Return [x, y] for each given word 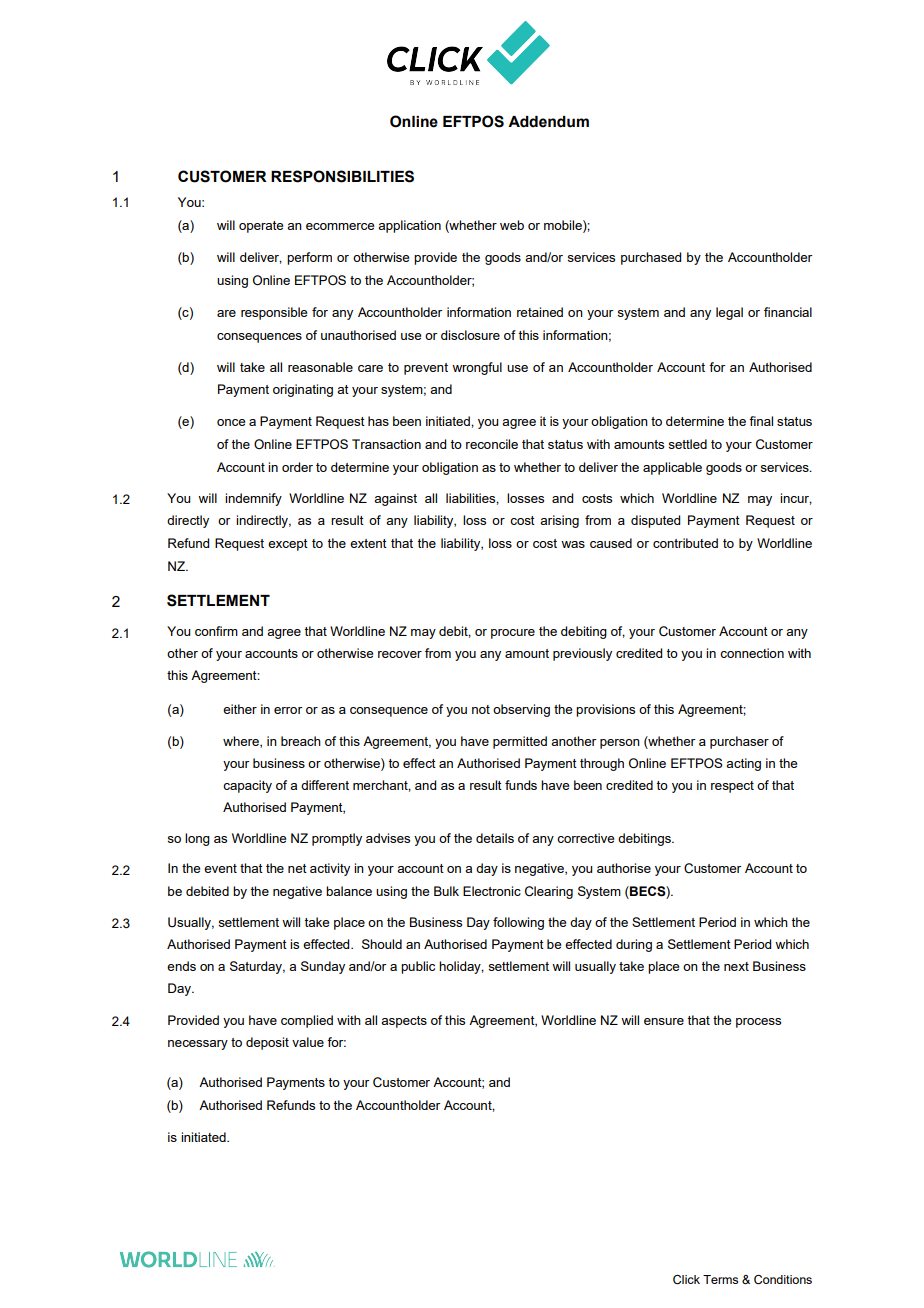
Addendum [548, 122]
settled [687, 444]
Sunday [323, 967]
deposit [267, 1043]
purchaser [739, 742]
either [240, 709]
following [518, 923]
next [736, 966]
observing [521, 710]
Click [686, 1280]
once [231, 422]
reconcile [492, 444]
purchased [651, 258]
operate [261, 227]
